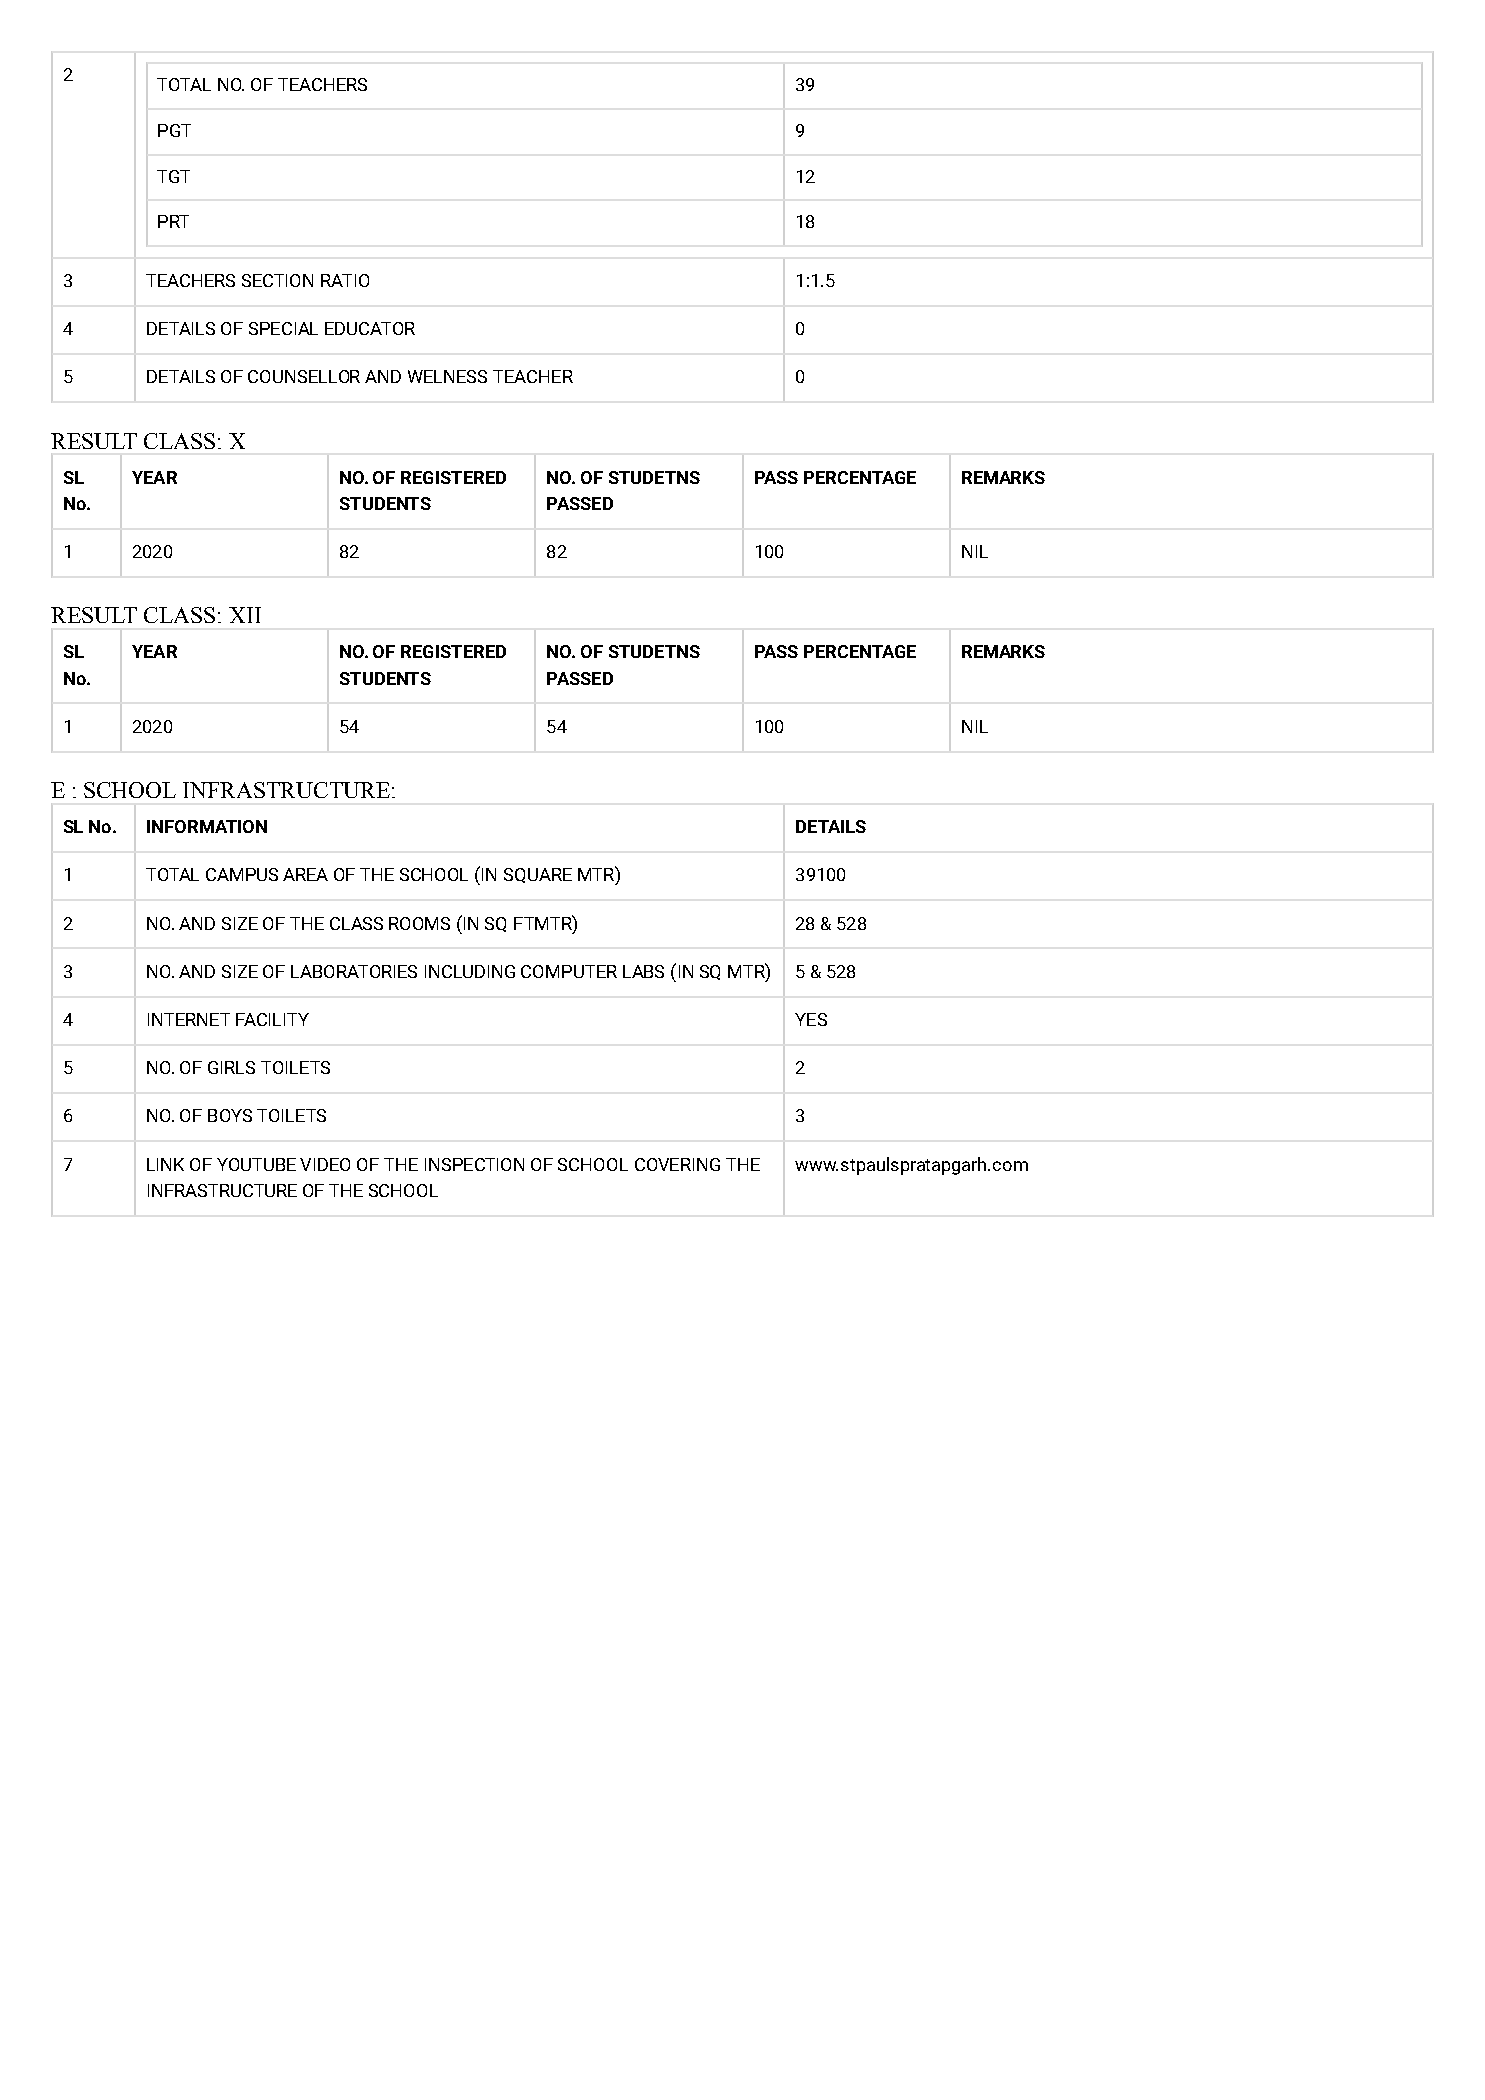 Image resolution: width=1485 pixels, height=2100 pixels. I want to click on COVERING, so click(677, 1164).
